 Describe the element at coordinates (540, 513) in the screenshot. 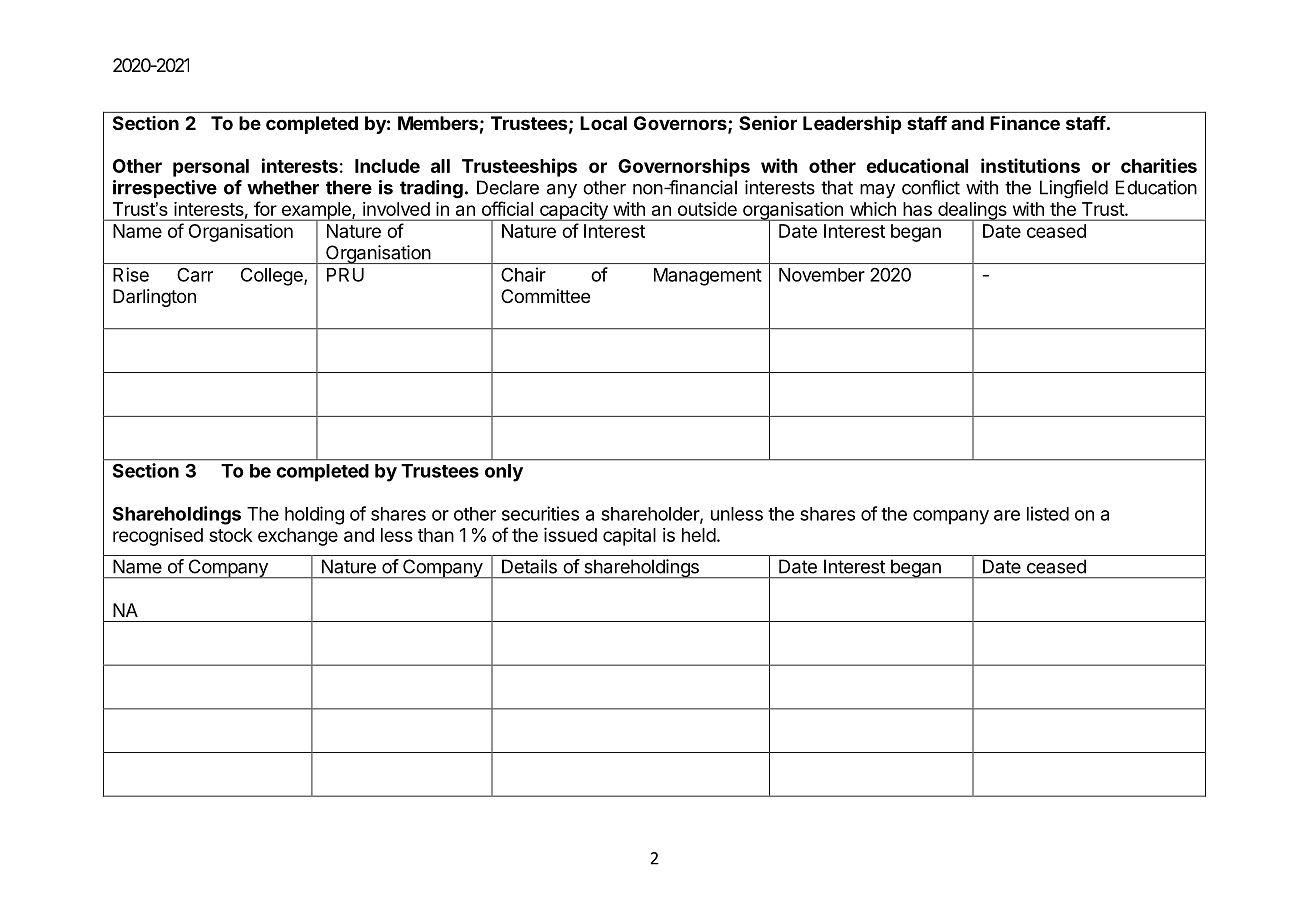

I see `securities` at that location.
